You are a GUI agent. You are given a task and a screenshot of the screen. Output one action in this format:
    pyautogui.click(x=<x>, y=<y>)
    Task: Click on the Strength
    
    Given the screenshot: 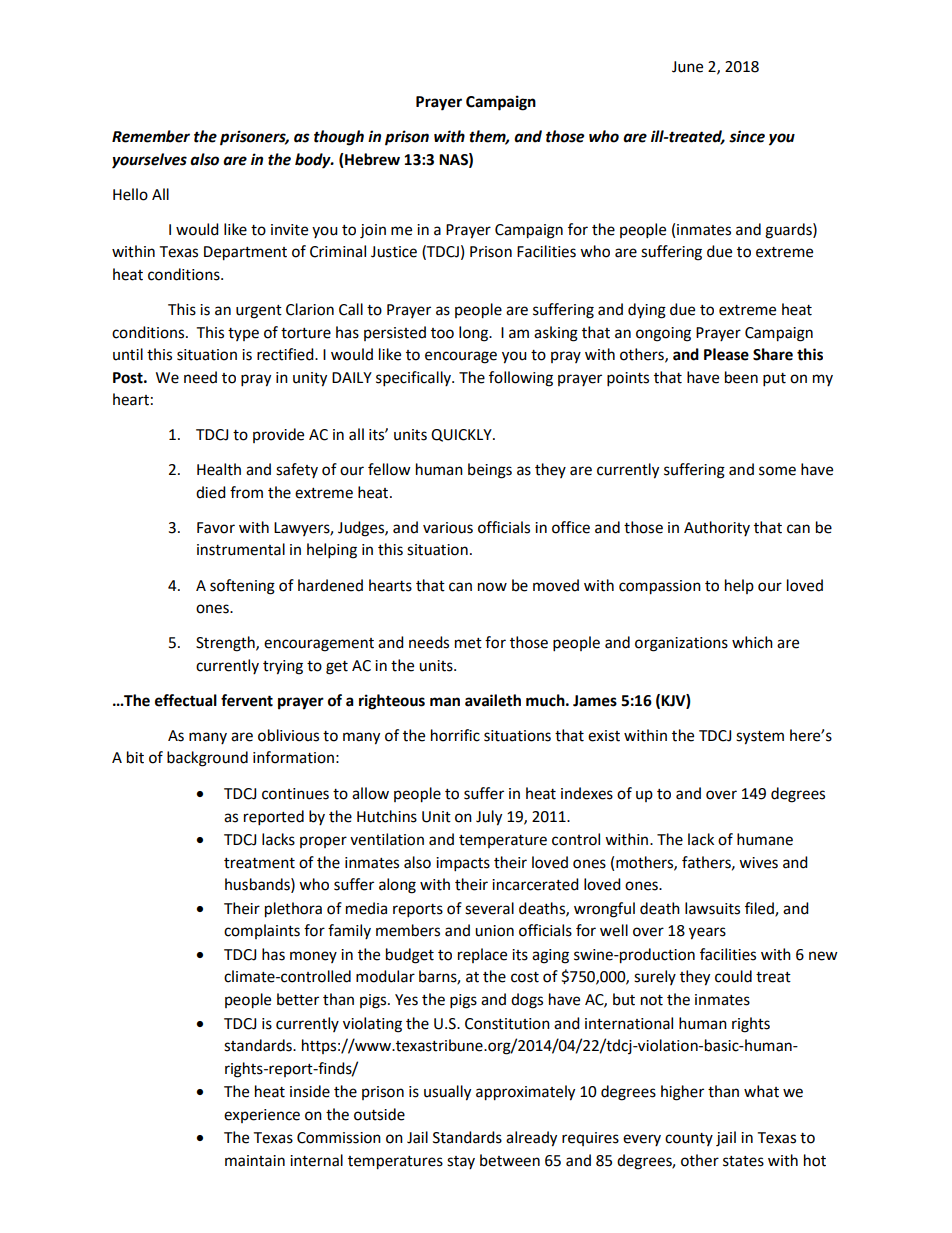 What is the action you would take?
    pyautogui.click(x=226, y=644)
